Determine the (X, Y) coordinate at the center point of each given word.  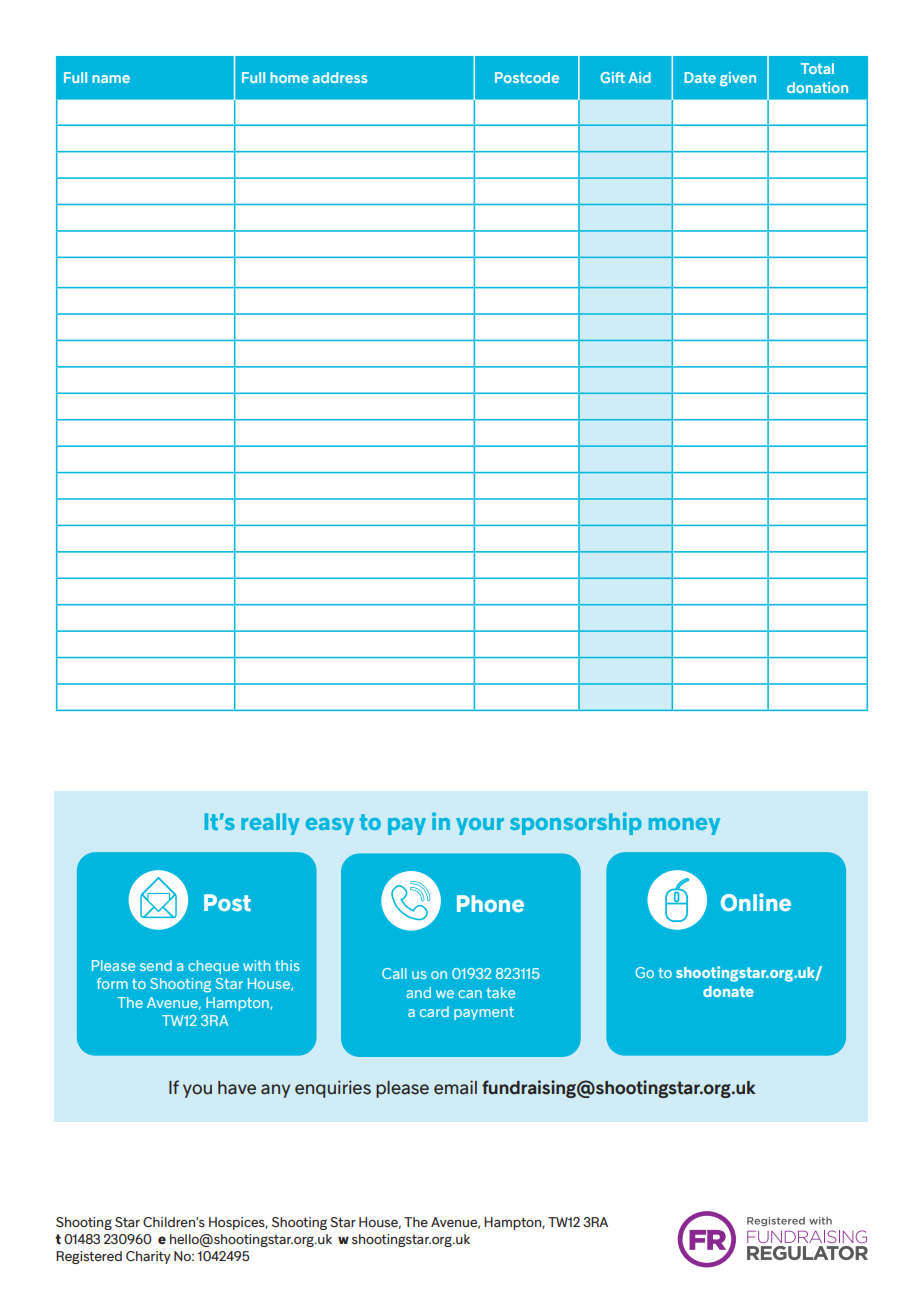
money (684, 826)
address (340, 77)
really (270, 824)
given (738, 79)
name (111, 79)
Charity (148, 1257)
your (480, 826)
